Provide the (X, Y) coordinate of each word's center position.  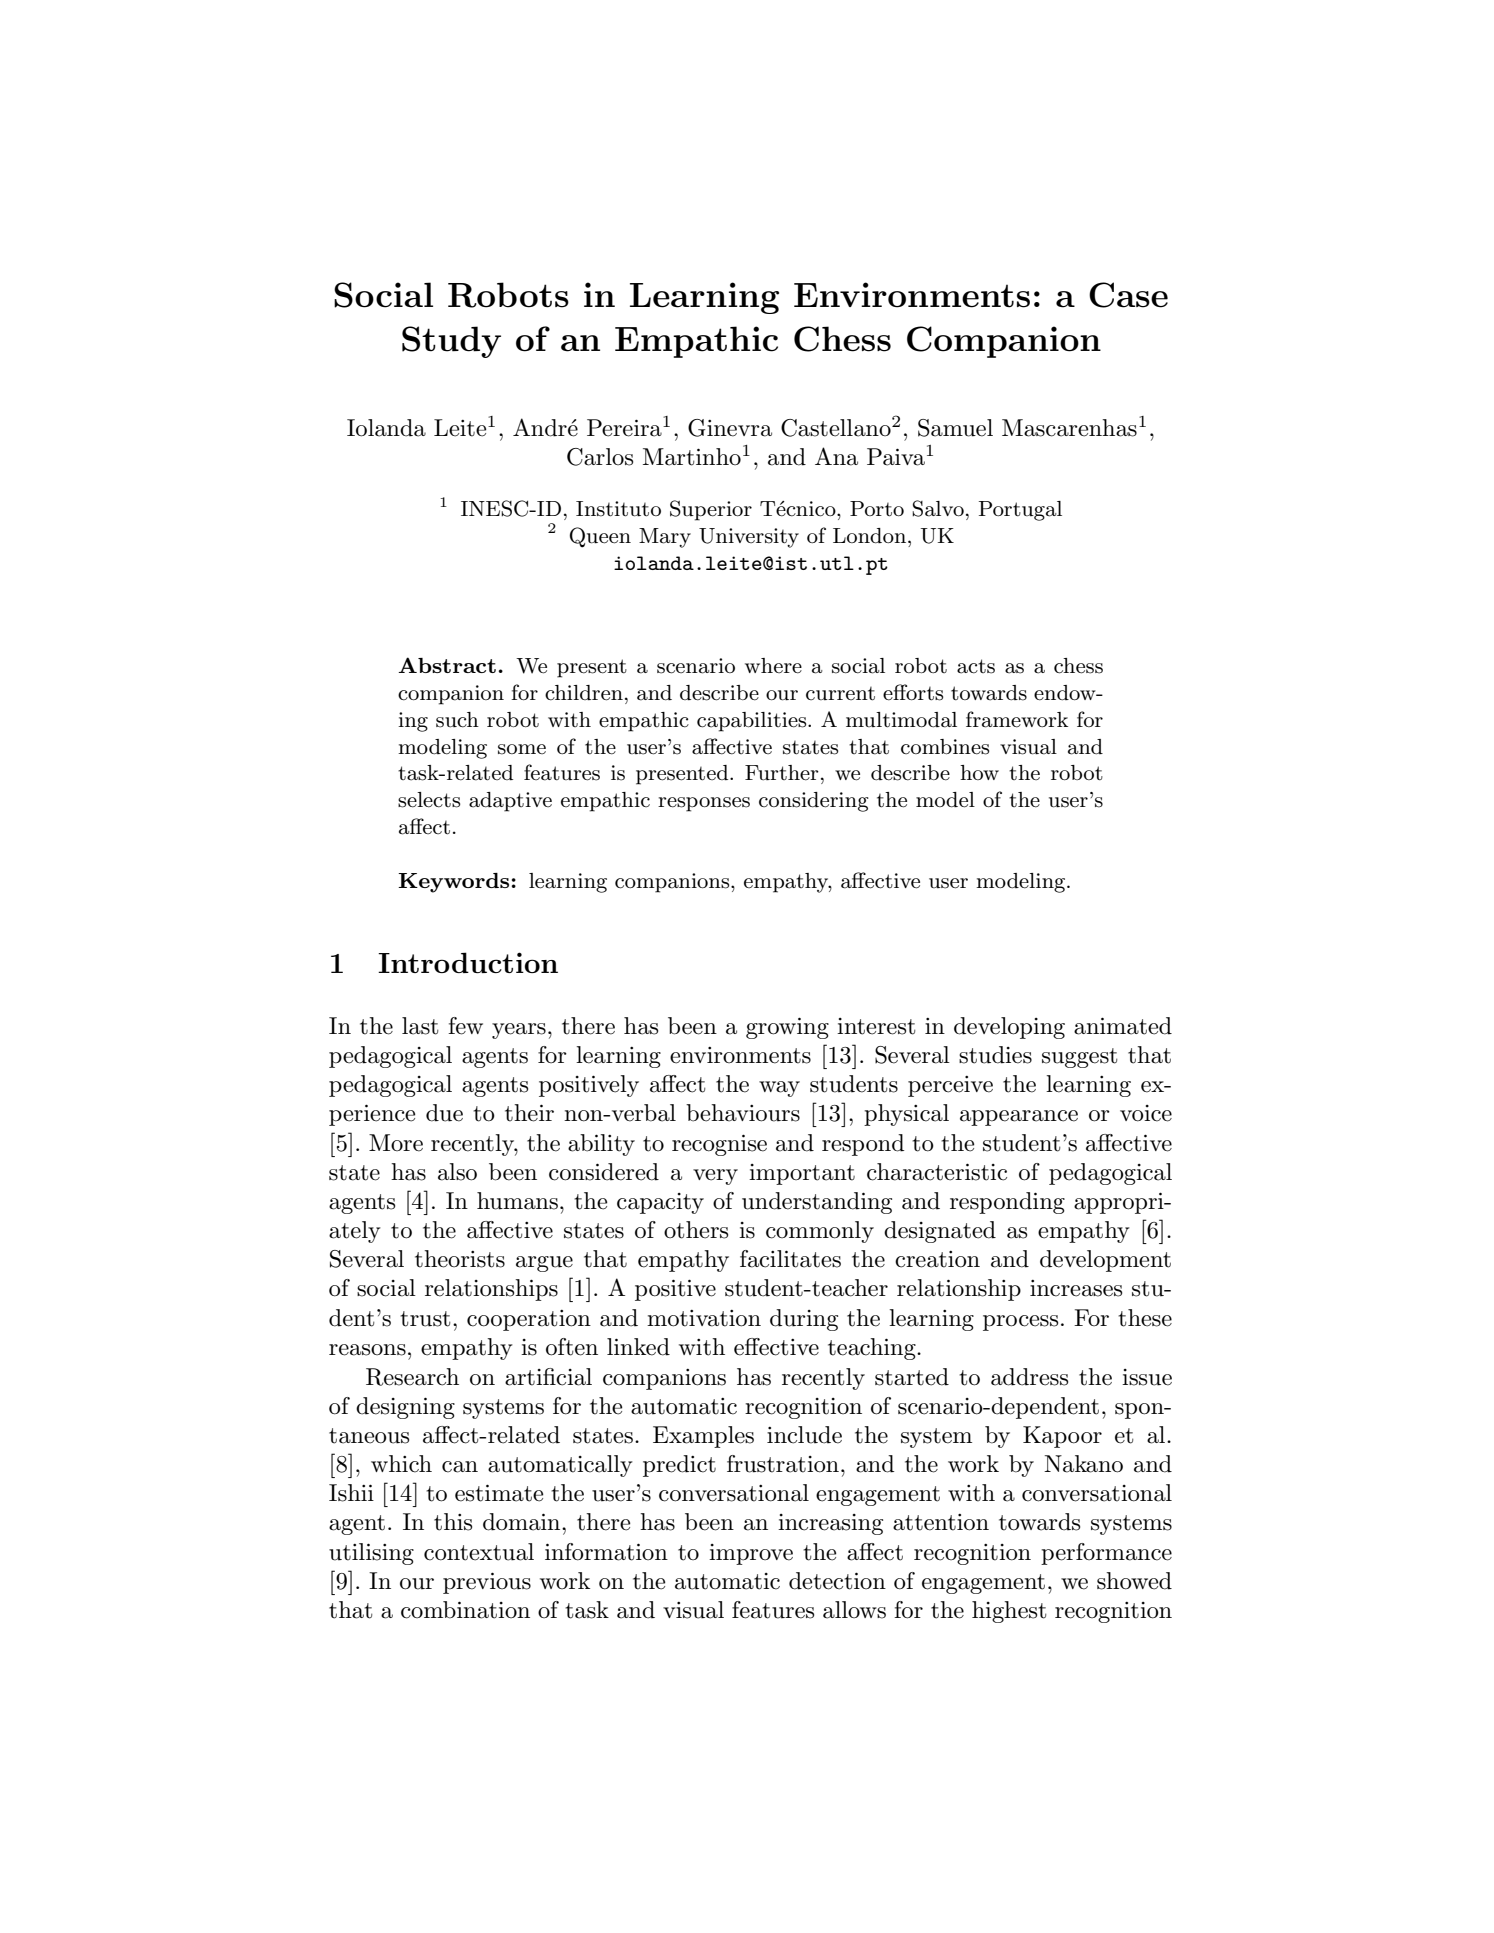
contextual (479, 1552)
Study (451, 342)
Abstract (447, 665)
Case (1128, 295)
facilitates (790, 1259)
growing (787, 1028)
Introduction (468, 962)
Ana (836, 456)
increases (1076, 1288)
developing (1009, 1028)
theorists (460, 1259)
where (773, 666)
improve (751, 1554)
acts (976, 666)
